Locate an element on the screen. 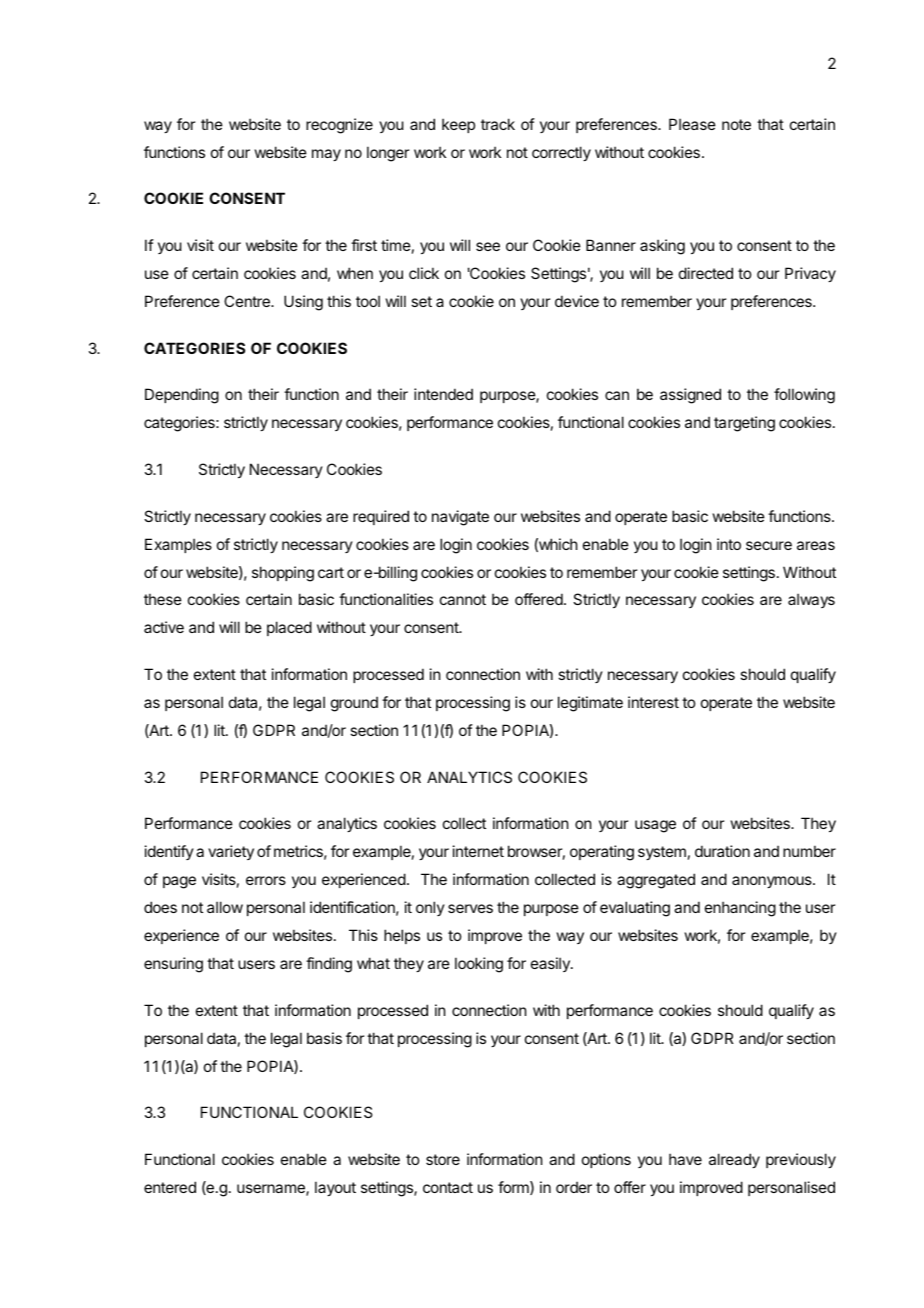  track is located at coordinates (498, 124).
